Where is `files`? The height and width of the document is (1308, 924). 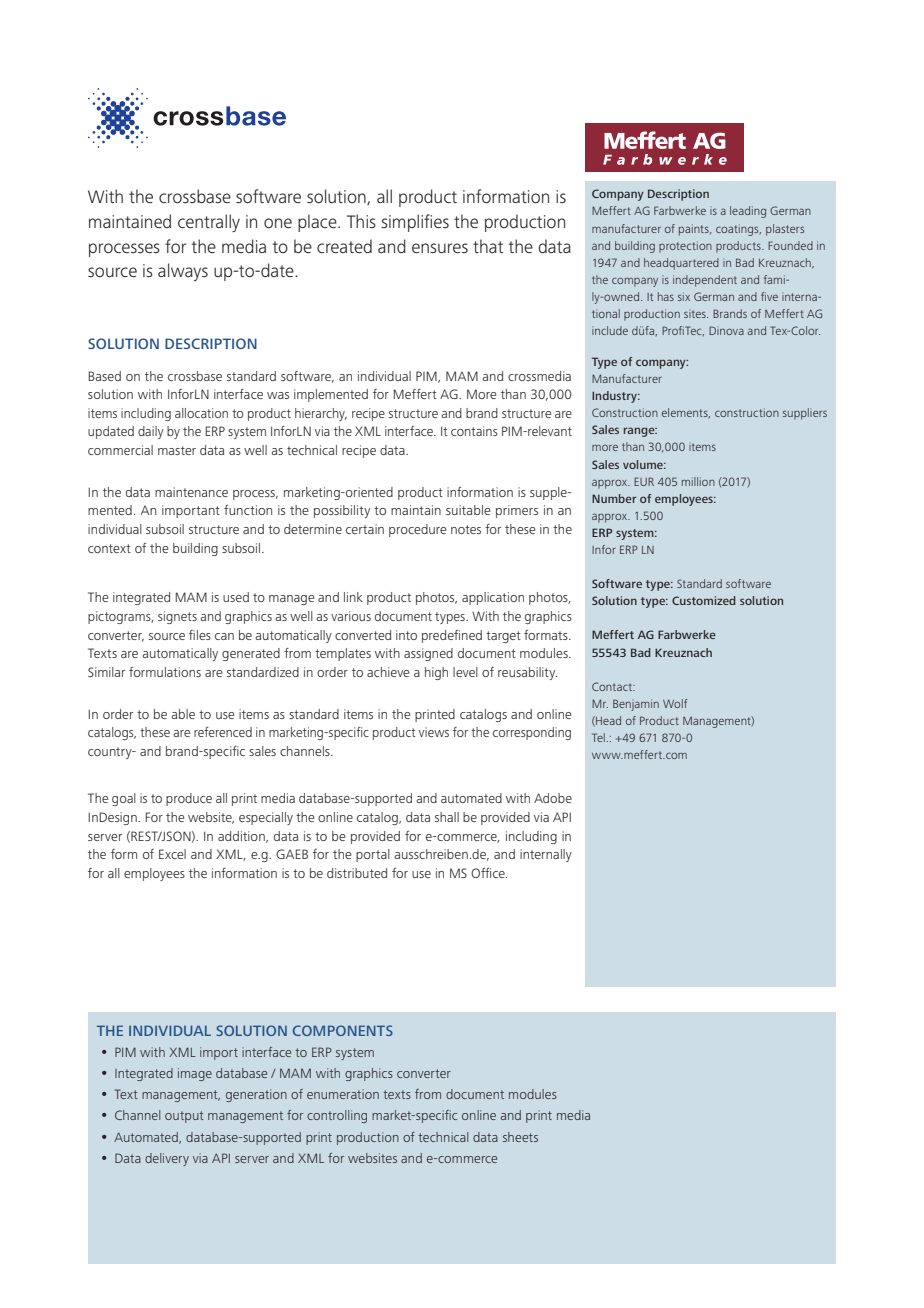
files is located at coordinates (200, 635).
